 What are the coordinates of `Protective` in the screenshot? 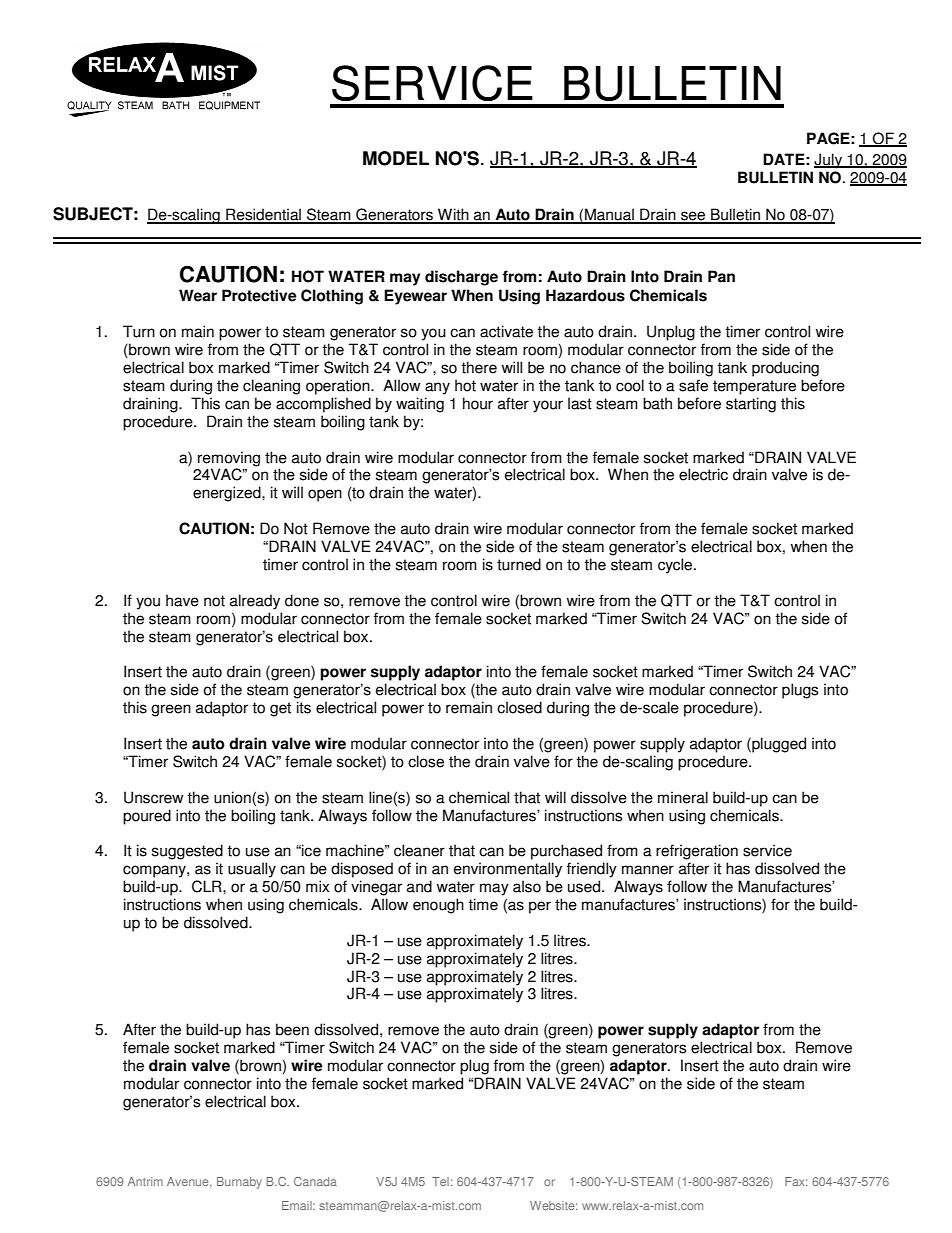 It's located at (259, 295).
